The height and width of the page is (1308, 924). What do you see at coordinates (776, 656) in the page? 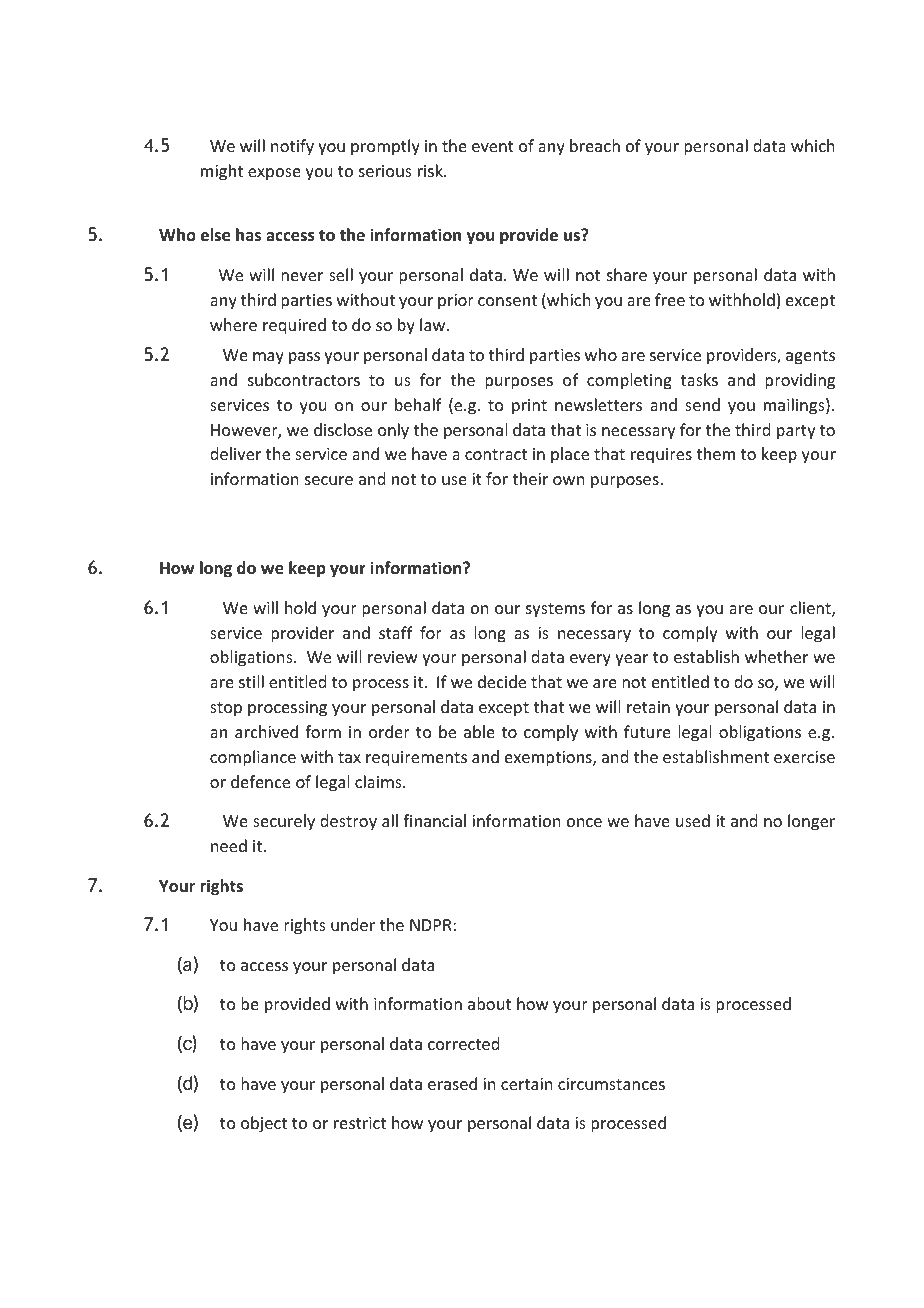
I see `whether` at bounding box center [776, 656].
